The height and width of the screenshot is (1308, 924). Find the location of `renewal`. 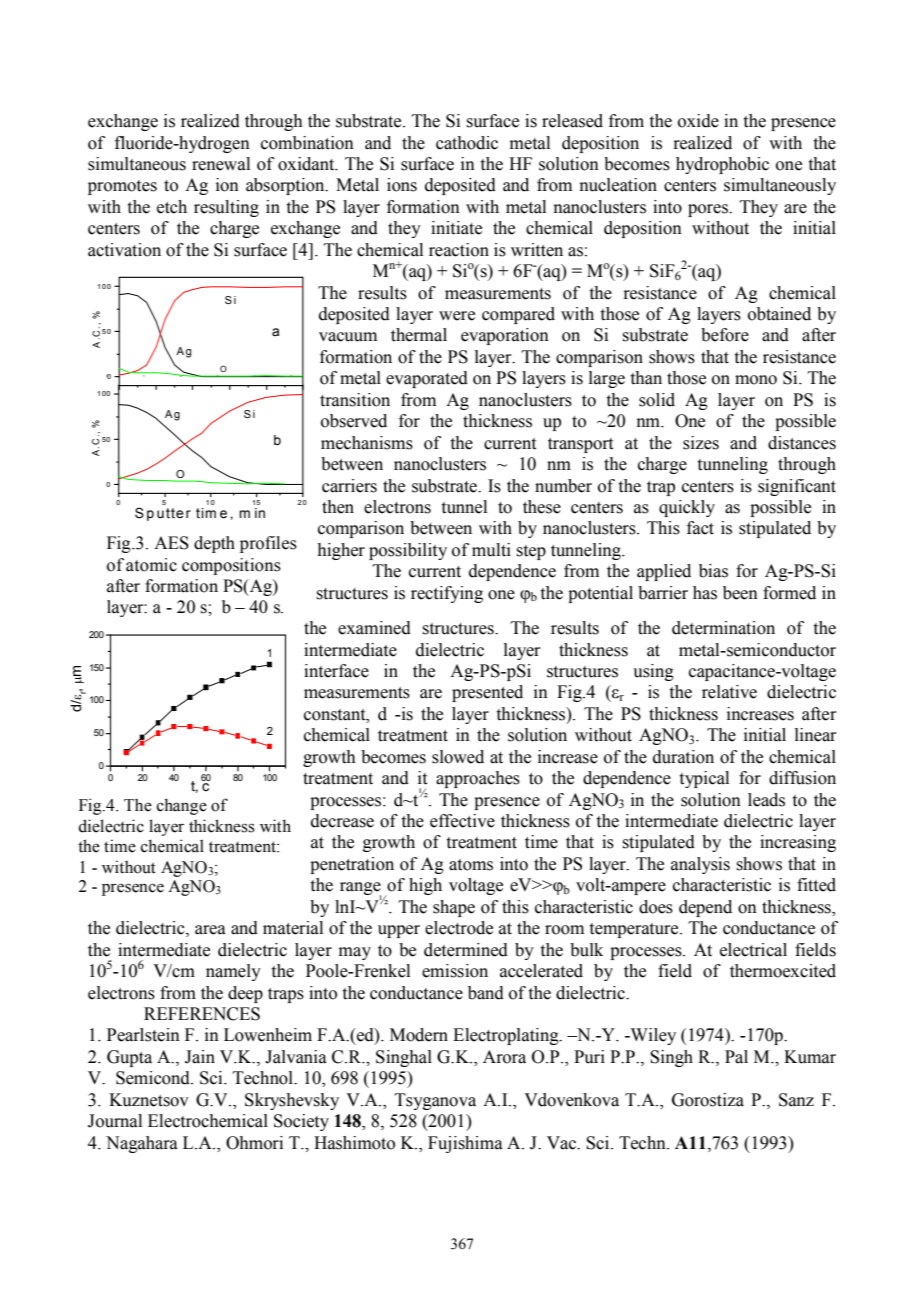

renewal is located at coordinates (221, 164).
